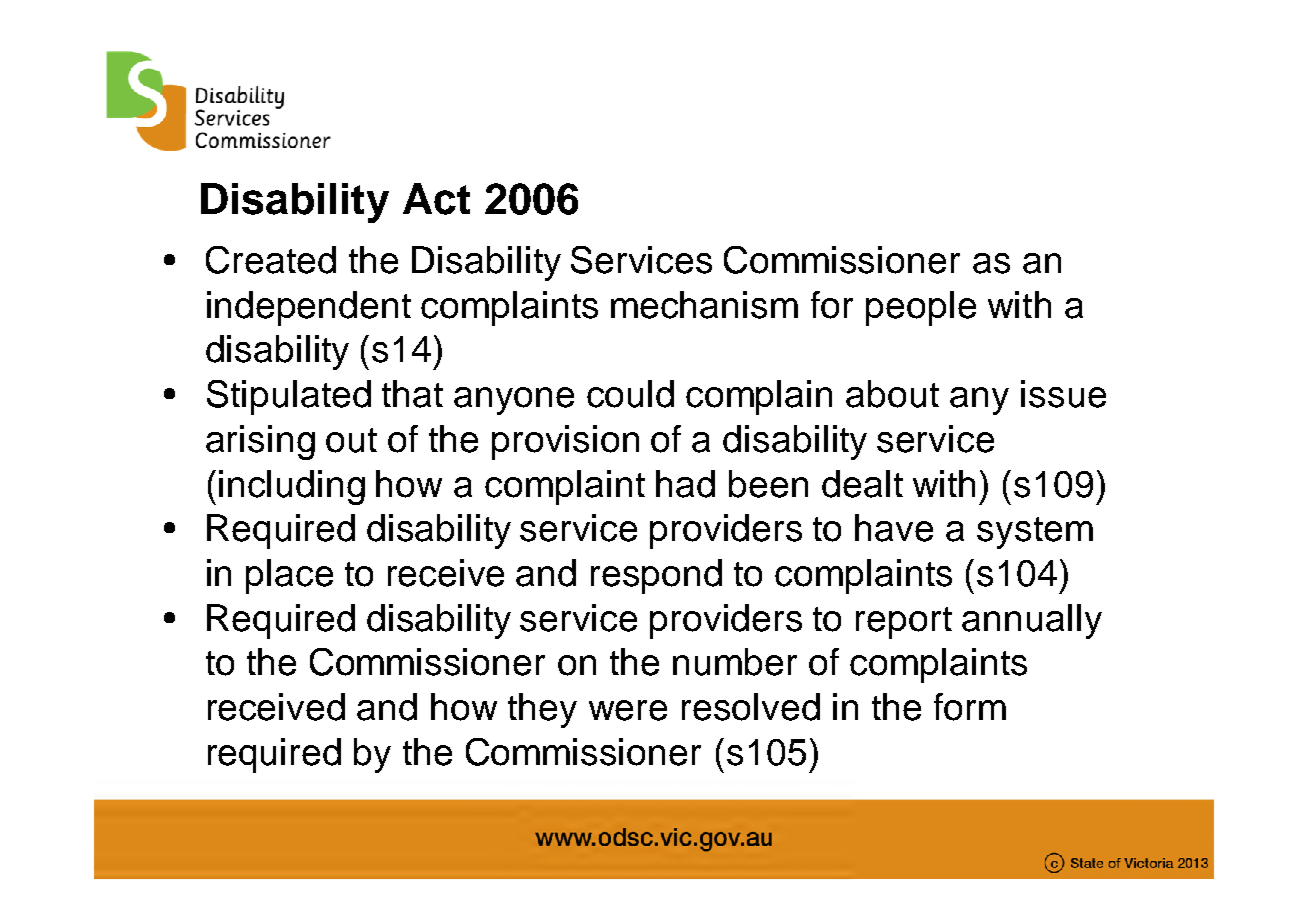 The height and width of the screenshot is (924, 1308). Describe the element at coordinates (704, 305) in the screenshot. I see `mechanism` at that location.
